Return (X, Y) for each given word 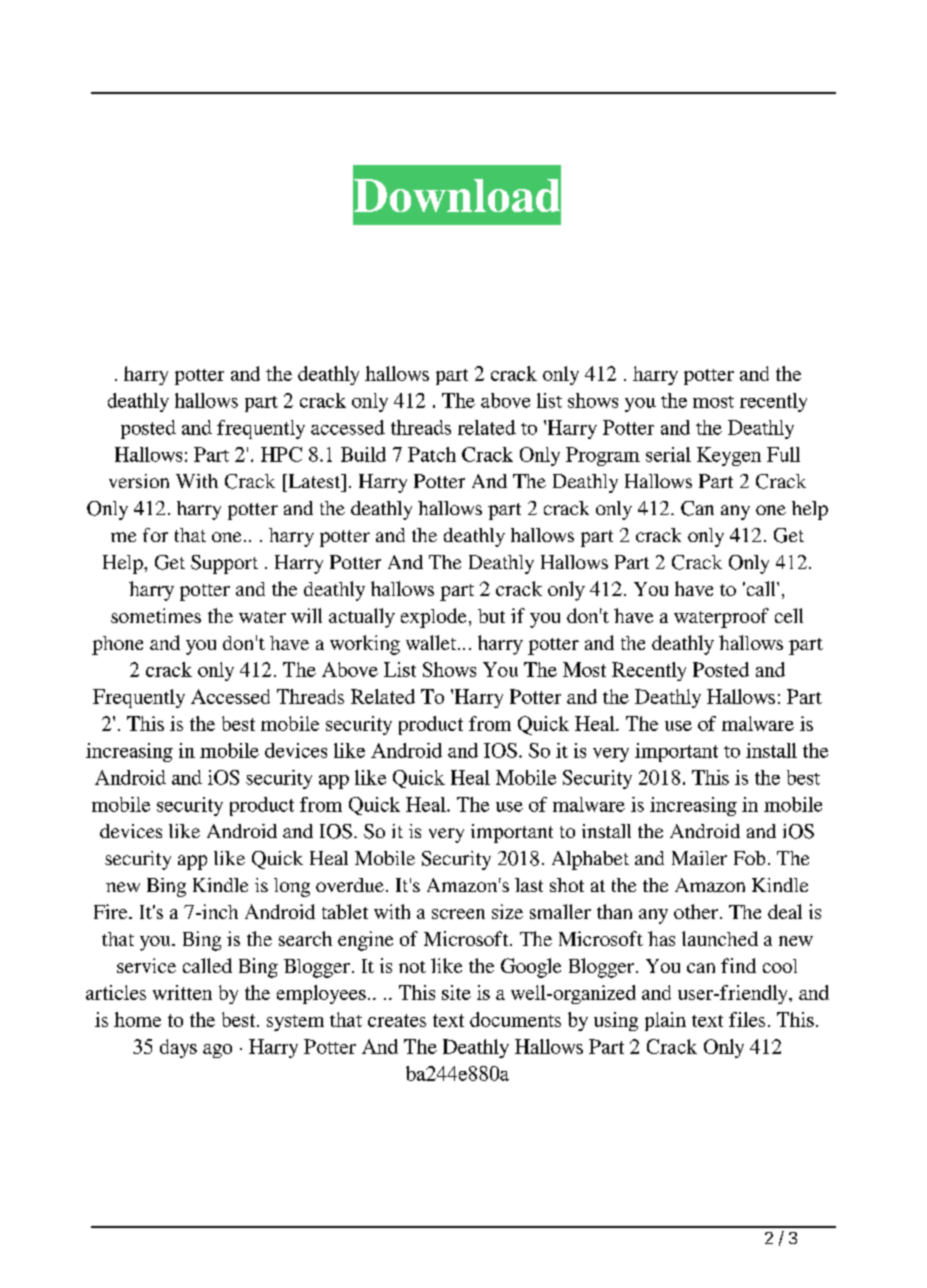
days (178, 1048)
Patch (432, 454)
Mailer (699, 858)
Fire (112, 911)
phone (117, 645)
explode (433, 618)
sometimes (156, 615)
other (697, 911)
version (139, 481)
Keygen (729, 456)
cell (789, 615)
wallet (432, 642)
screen (458, 914)
